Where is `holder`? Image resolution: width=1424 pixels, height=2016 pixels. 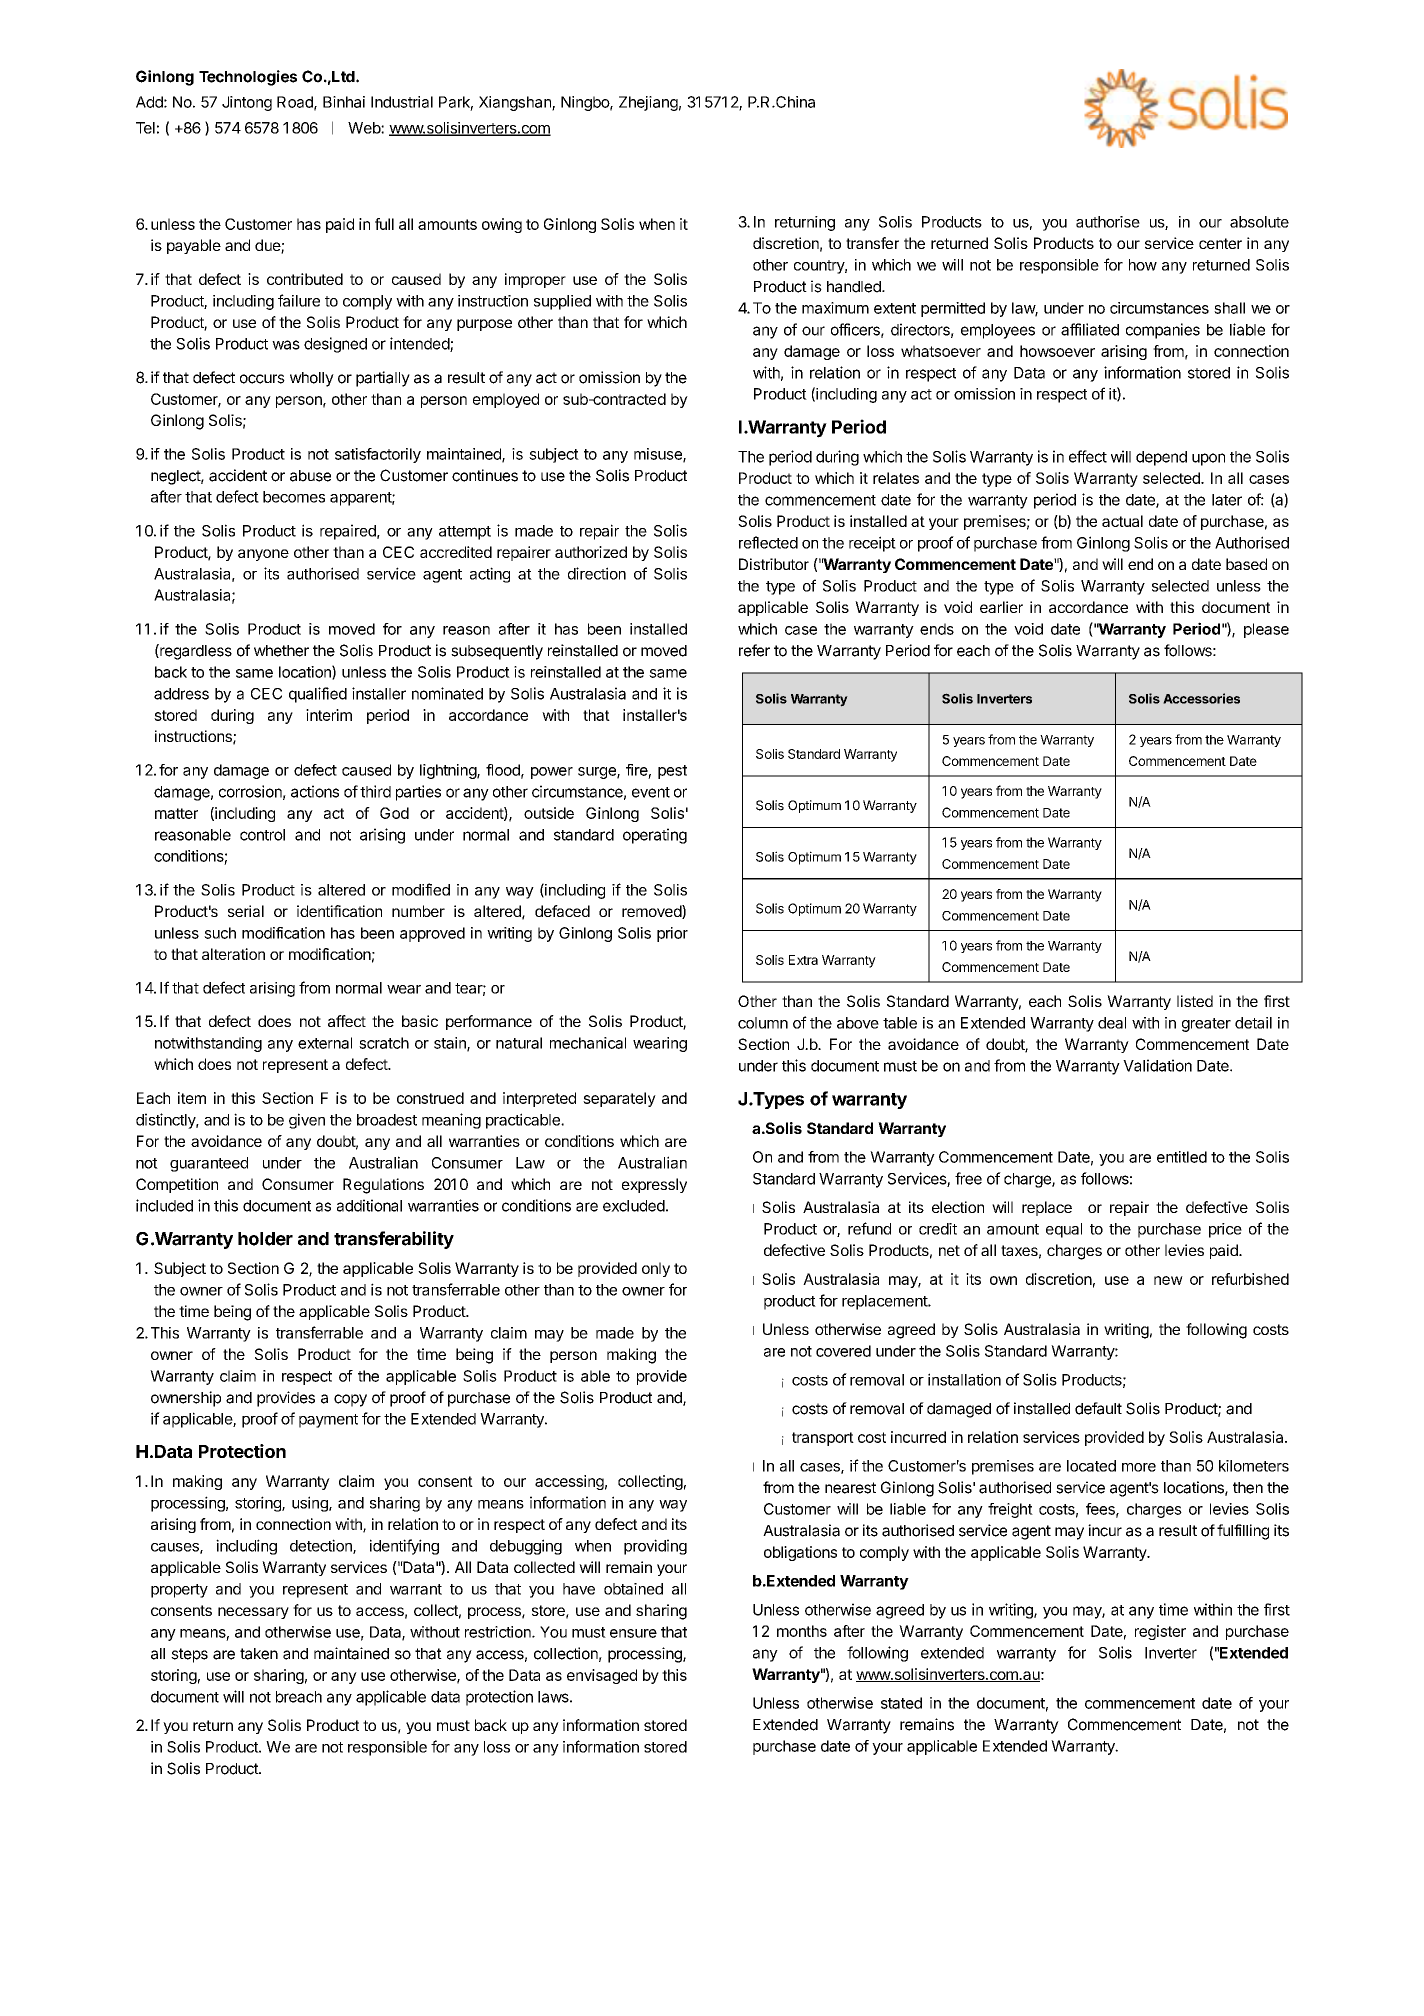 holder is located at coordinates (265, 1239).
